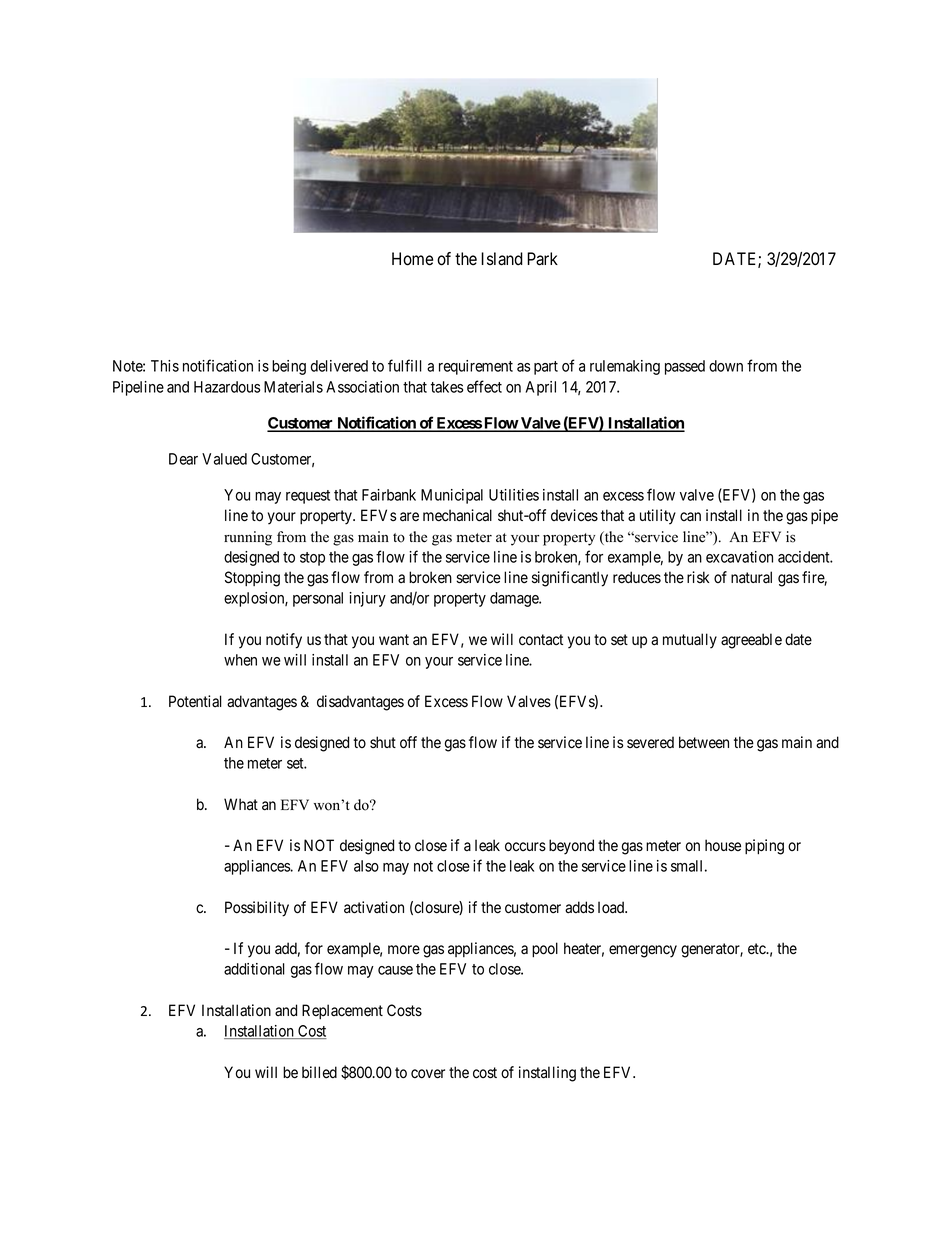  Describe the element at coordinates (685, 367) in the screenshot. I see `passed` at that location.
